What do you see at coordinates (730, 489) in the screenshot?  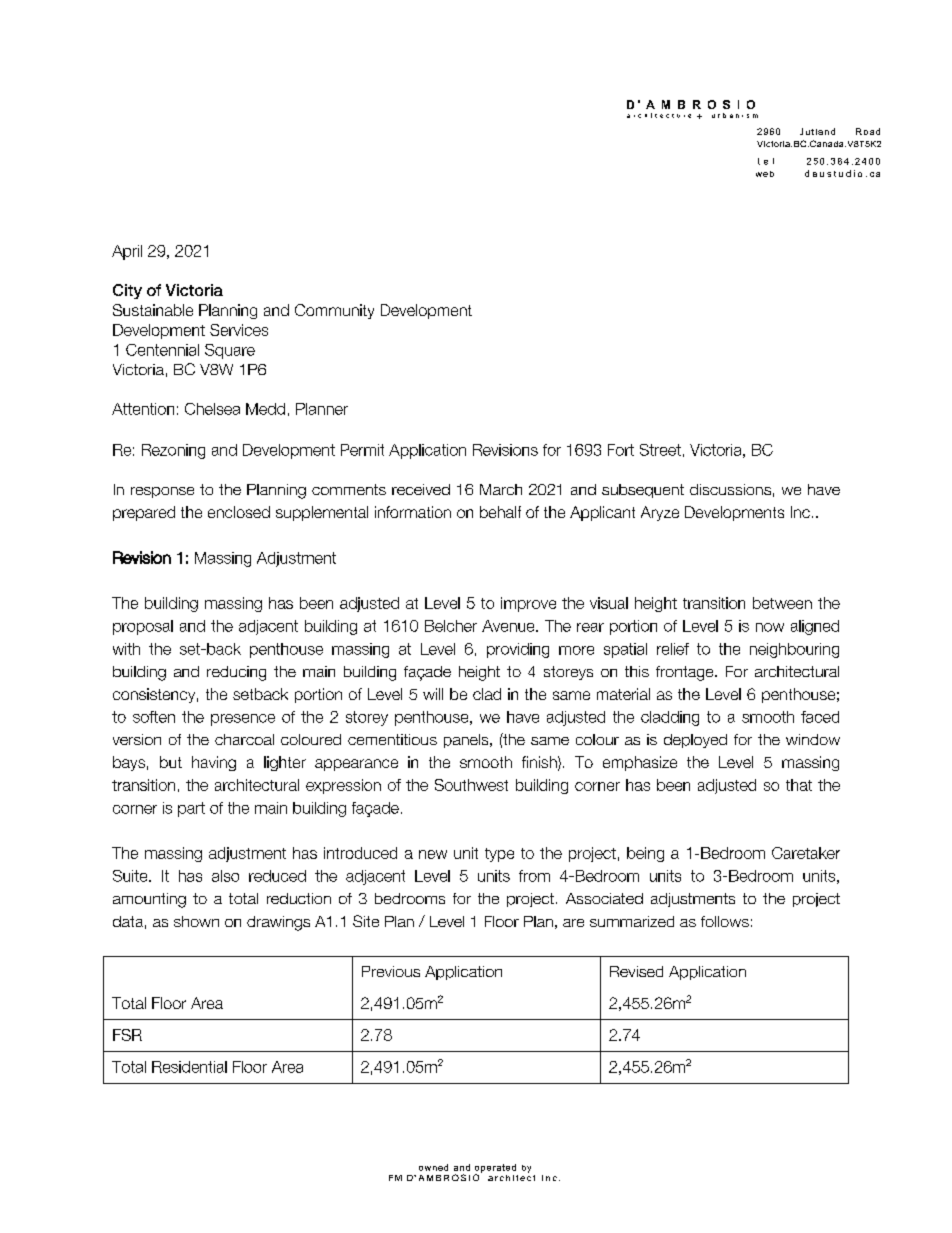 I see `discussions` at bounding box center [730, 489].
